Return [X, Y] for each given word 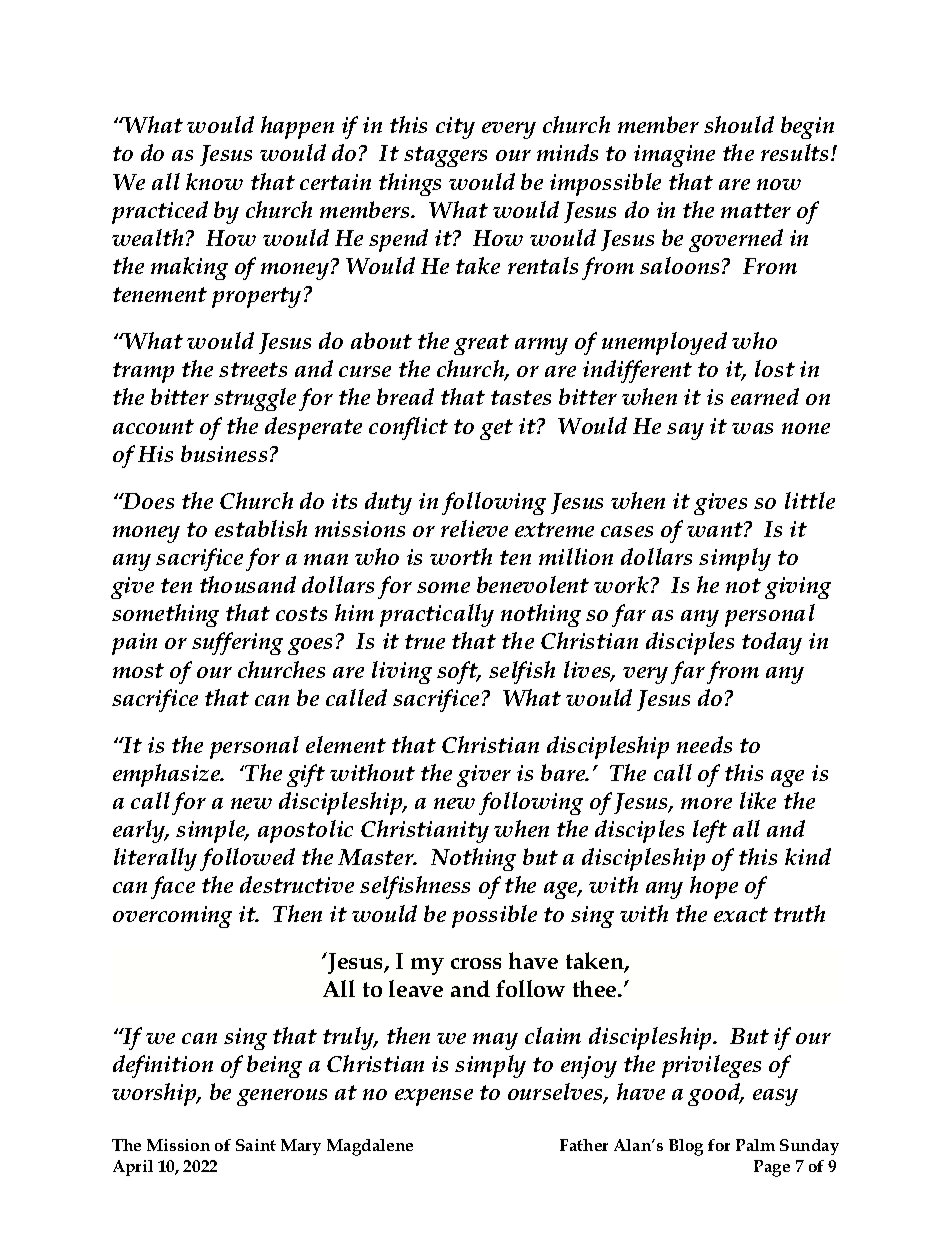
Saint [256, 1145]
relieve [474, 528]
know [214, 181]
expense [434, 1097]
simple [212, 831]
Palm [755, 1145]
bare [564, 772]
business [224, 453]
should [739, 124]
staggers [445, 156]
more [706, 803]
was [752, 428]
